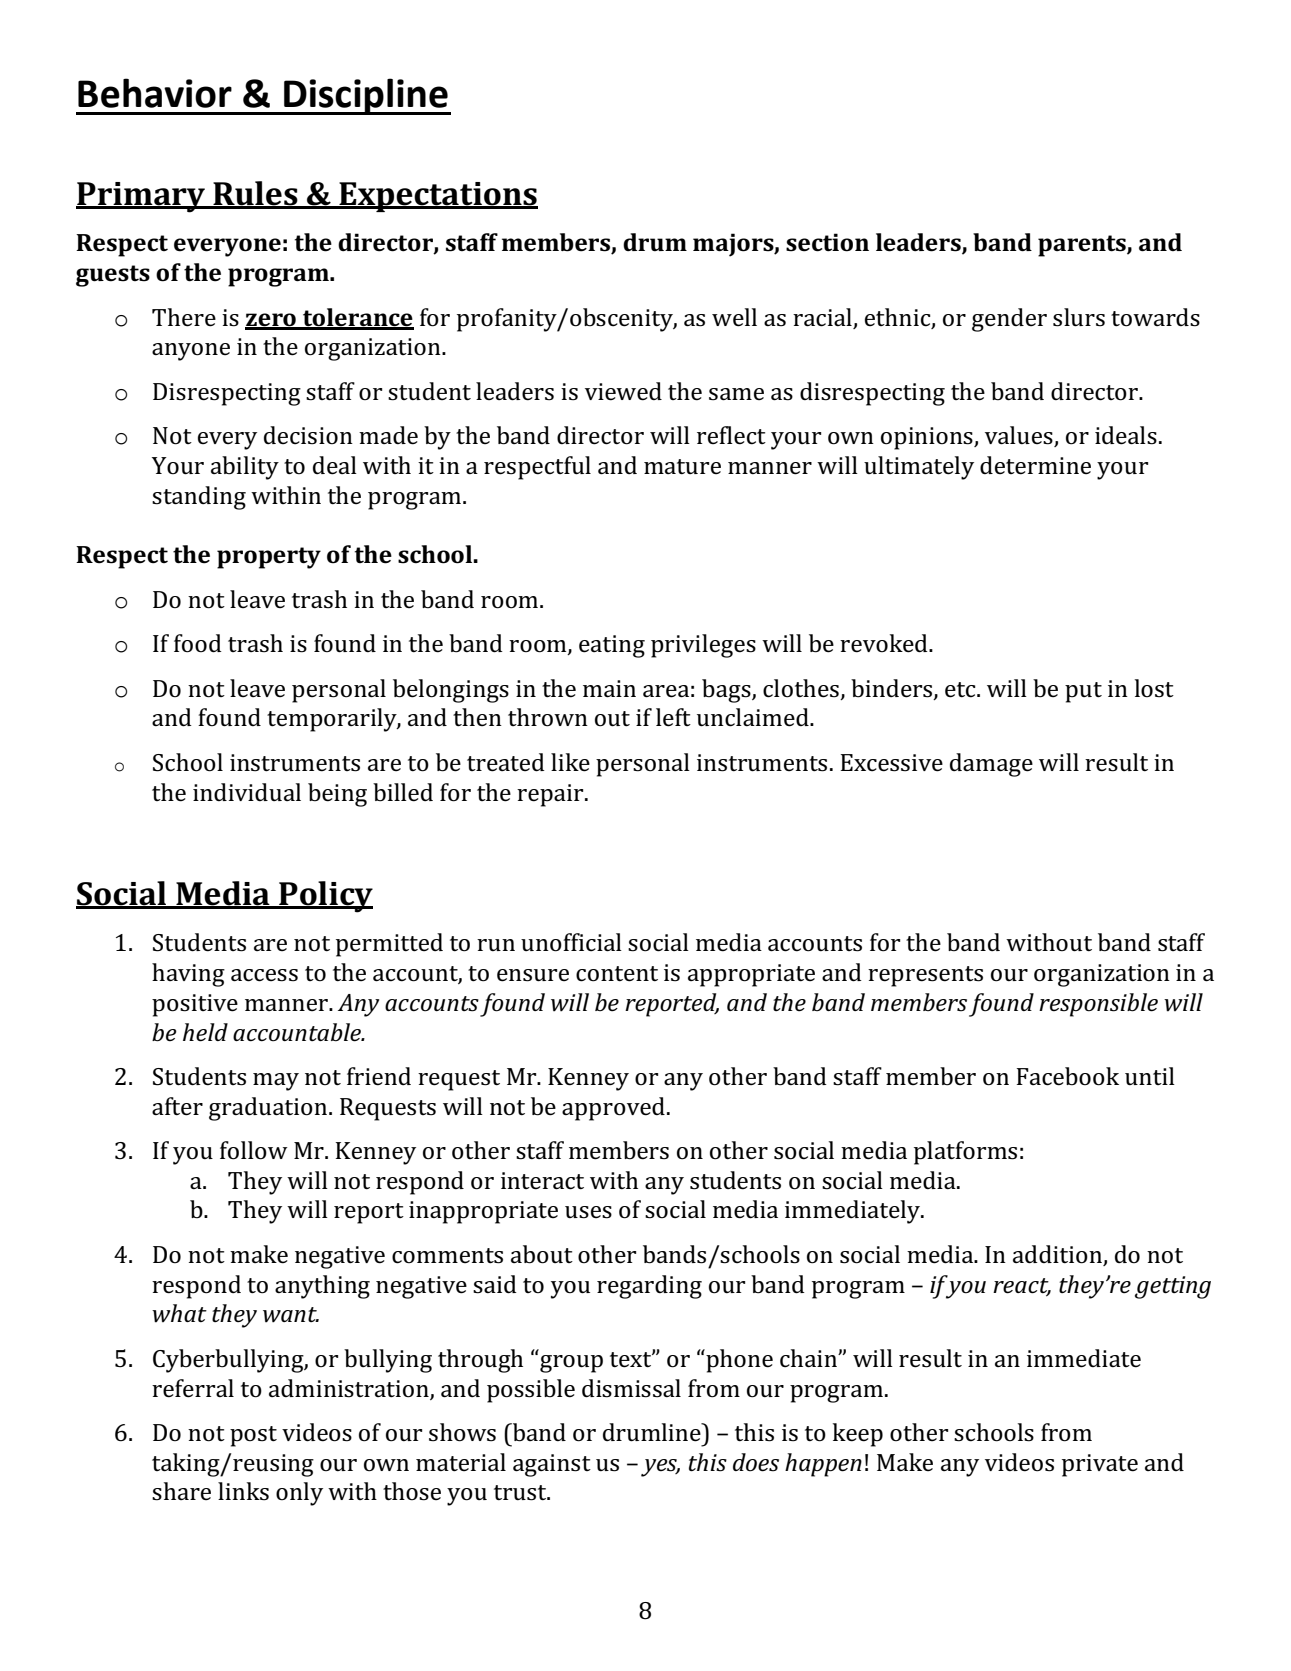 This screenshot has width=1291, height=1671. Describe the element at coordinates (155, 93) in the screenshot. I see `Behavior` at that location.
